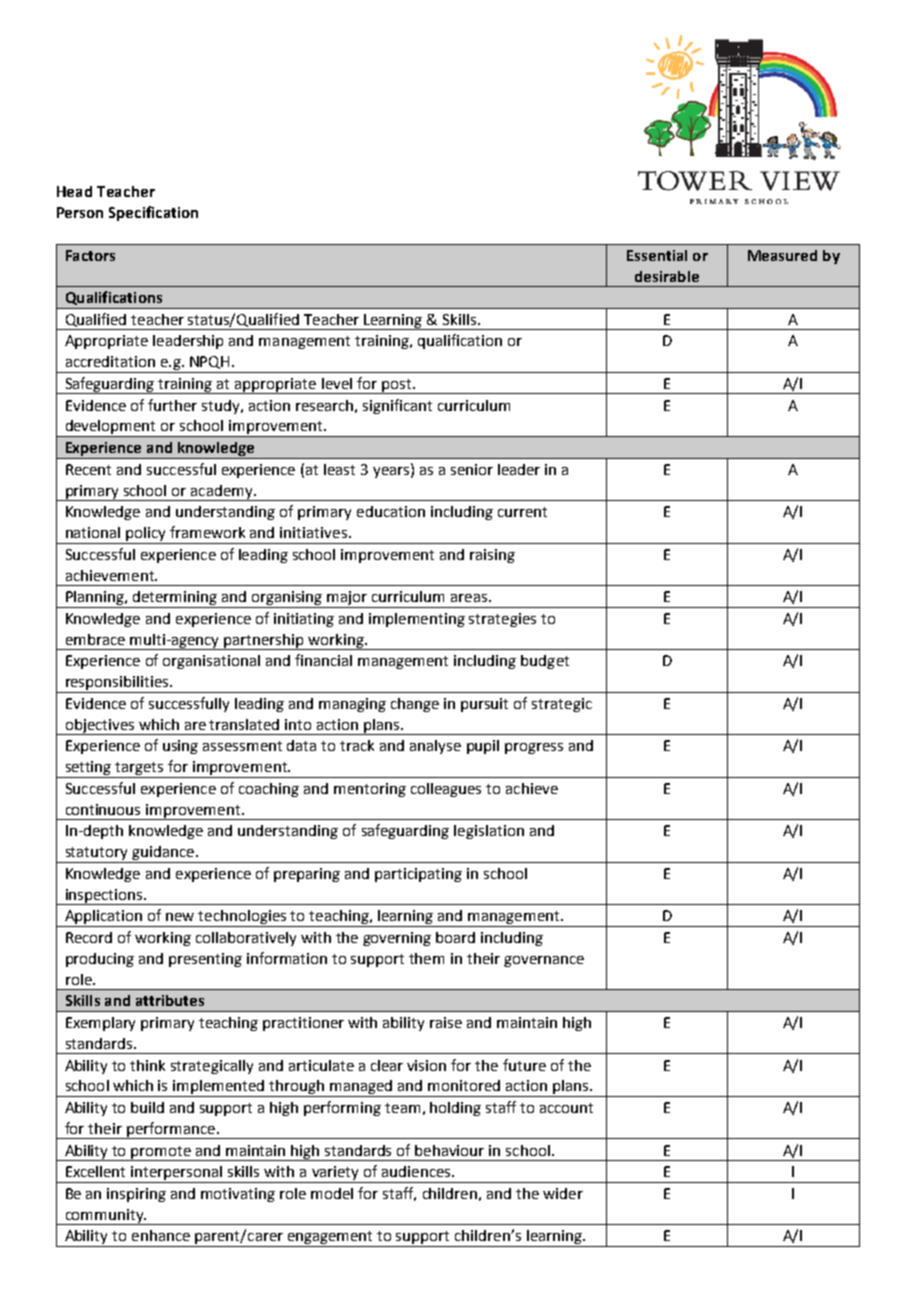  I want to click on wider, so click(563, 1193).
